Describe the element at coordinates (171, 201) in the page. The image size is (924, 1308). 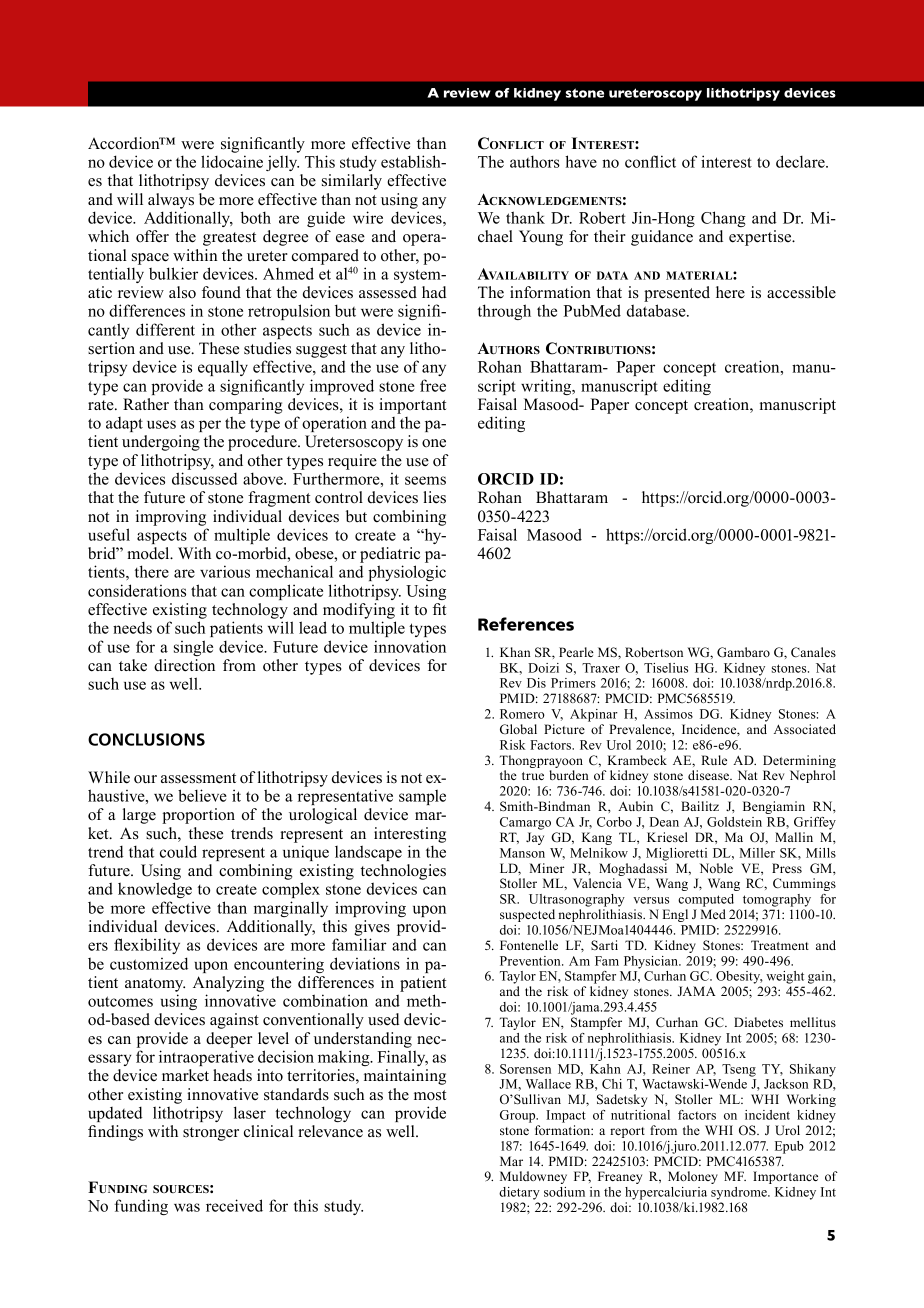
I see `always` at that location.
